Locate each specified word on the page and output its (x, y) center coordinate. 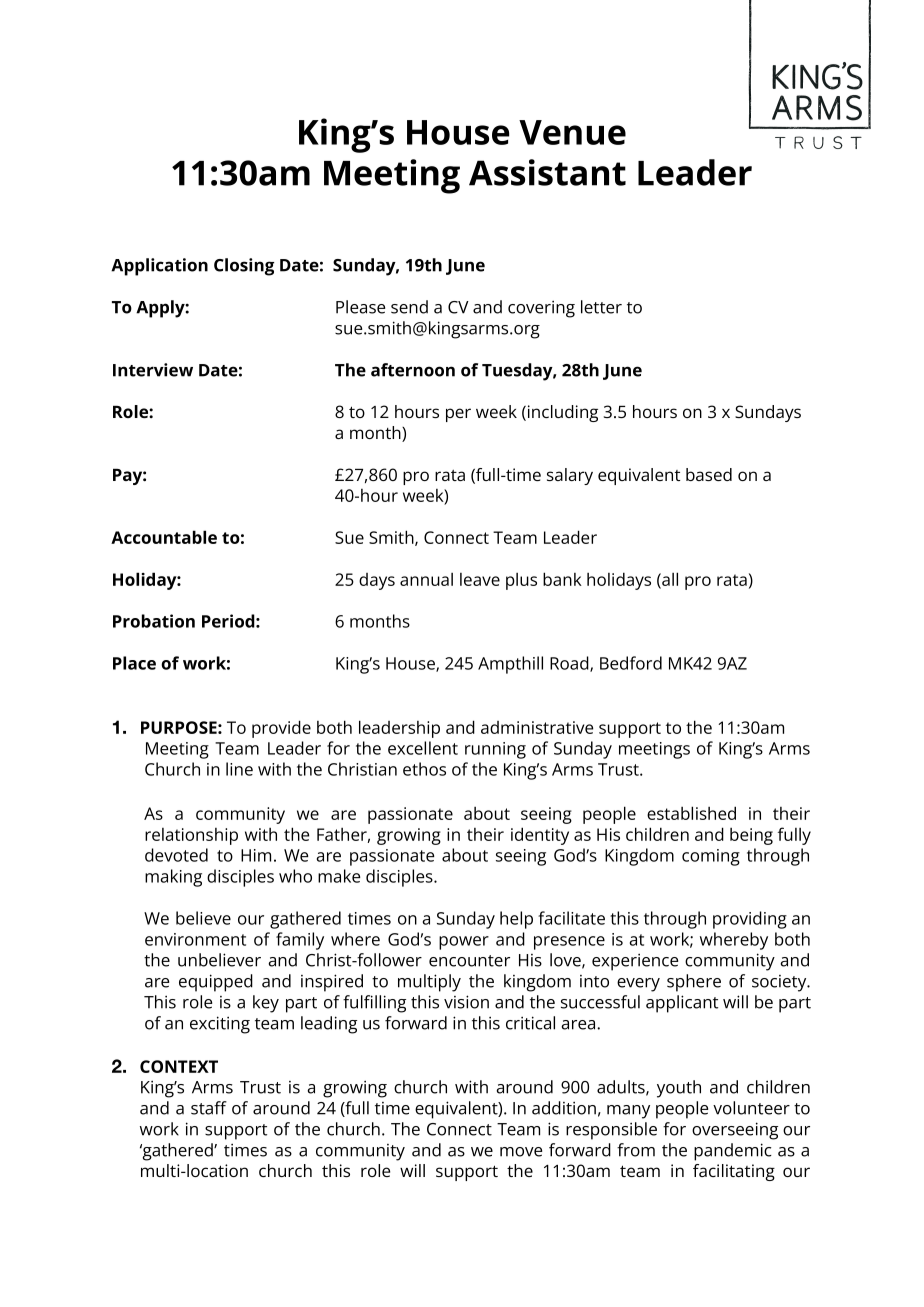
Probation (154, 621)
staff (209, 1108)
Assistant (547, 172)
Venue (572, 132)
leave (480, 579)
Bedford (631, 663)
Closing (244, 267)
